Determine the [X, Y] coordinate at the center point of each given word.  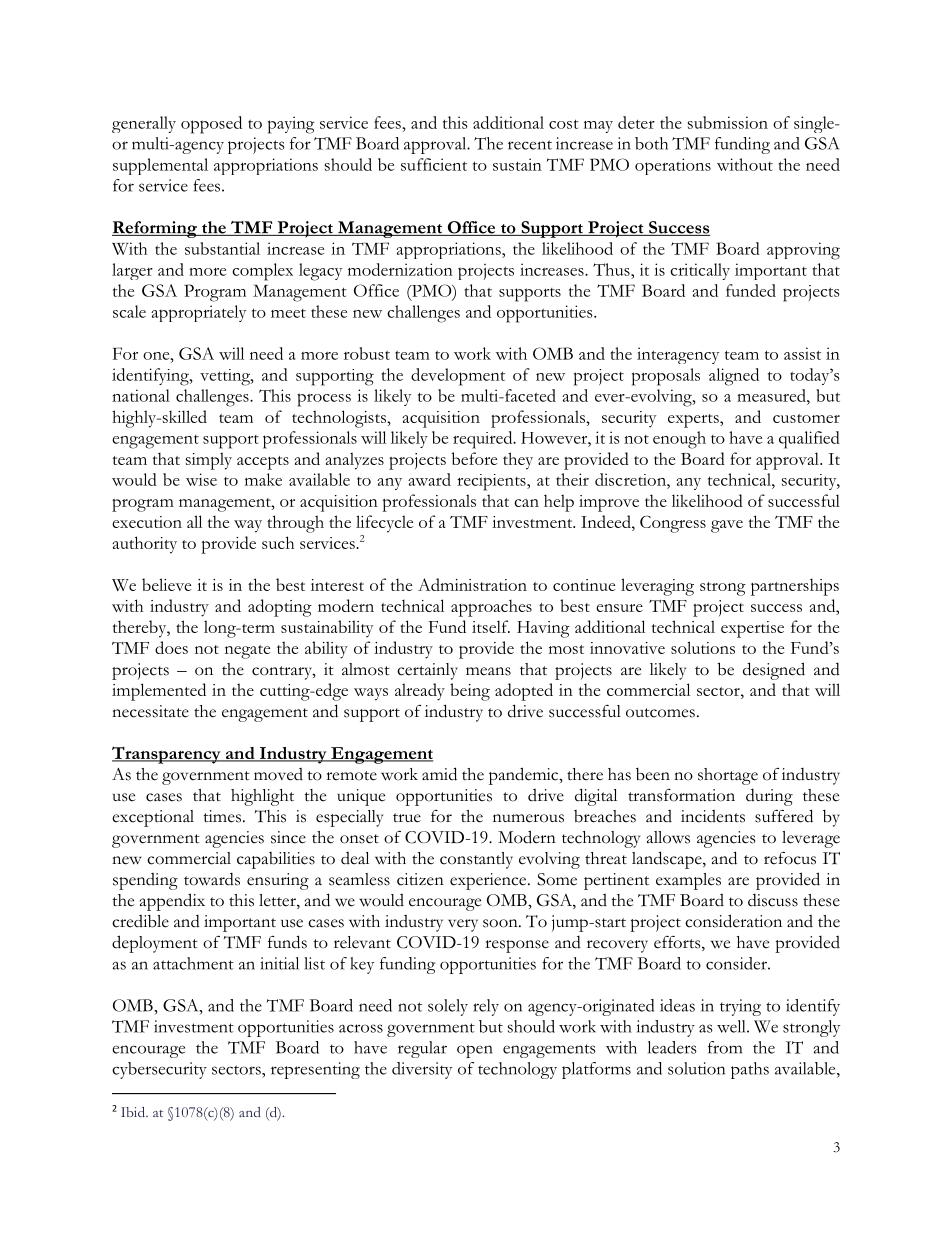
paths [750, 1070]
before [474, 458]
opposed [211, 125]
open [475, 1051]
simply [209, 461]
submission [728, 122]
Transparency [167, 755]
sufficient [434, 164]
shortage [728, 776]
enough [679, 440]
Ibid [134, 1112]
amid [439, 774]
